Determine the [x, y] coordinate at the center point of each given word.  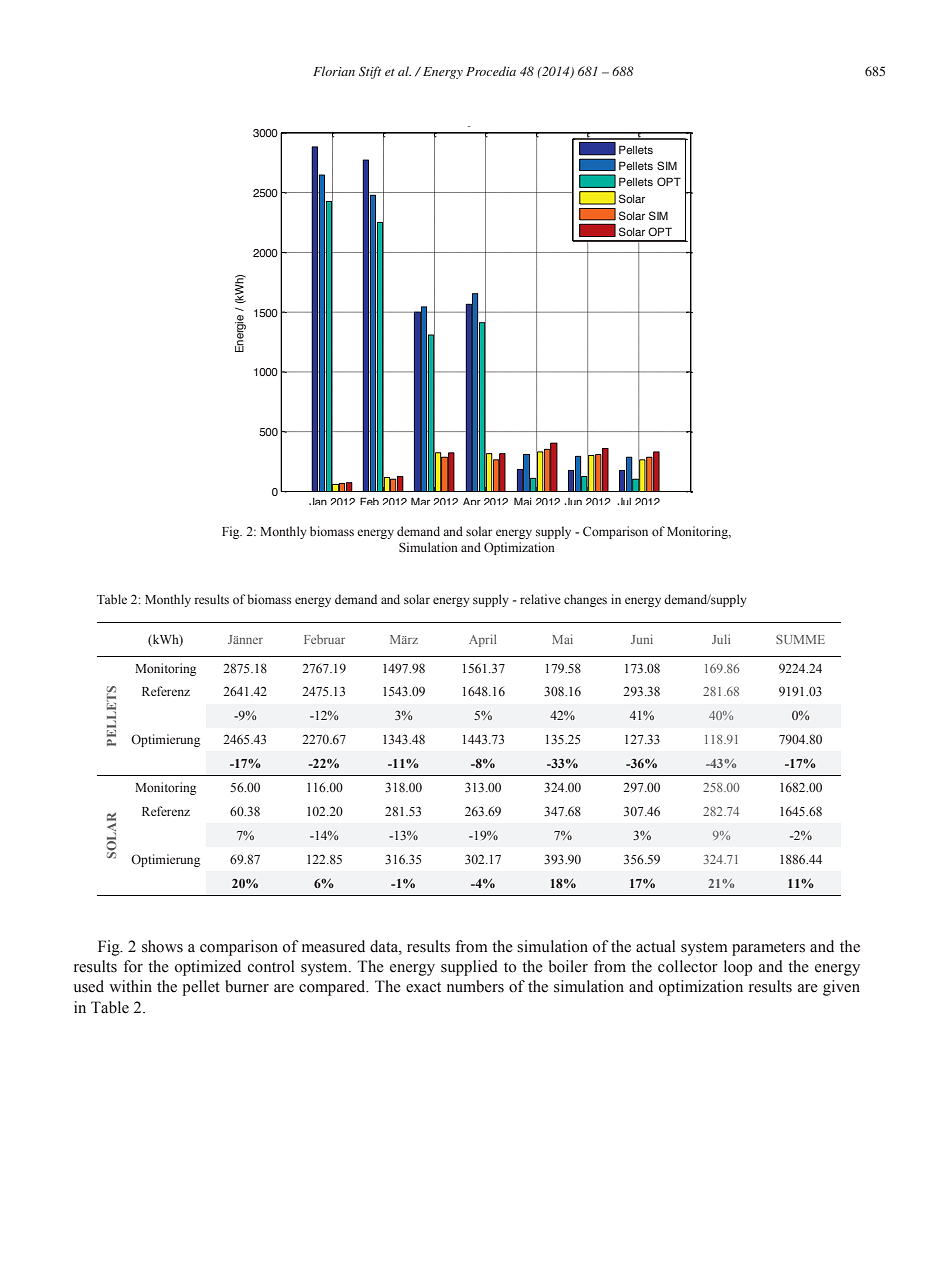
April [482, 640]
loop [738, 968]
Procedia [491, 71]
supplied [469, 968]
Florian [334, 71]
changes [585, 600]
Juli [721, 639]
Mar [420, 501]
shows [162, 946]
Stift [370, 72]
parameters [768, 949]
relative [540, 599]
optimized [208, 968]
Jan [318, 501]
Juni [642, 639]
